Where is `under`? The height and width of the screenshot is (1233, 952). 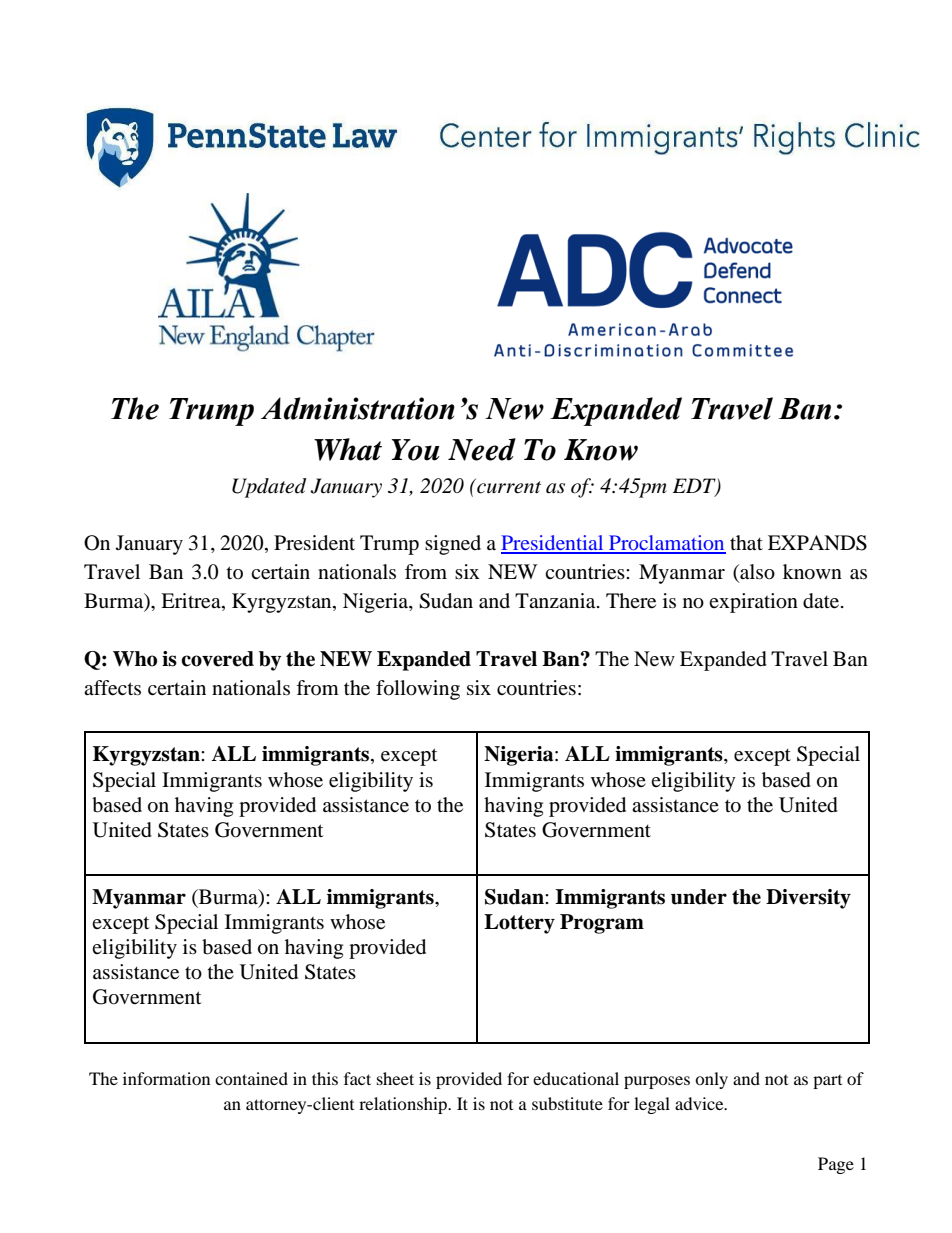 under is located at coordinates (699, 897).
